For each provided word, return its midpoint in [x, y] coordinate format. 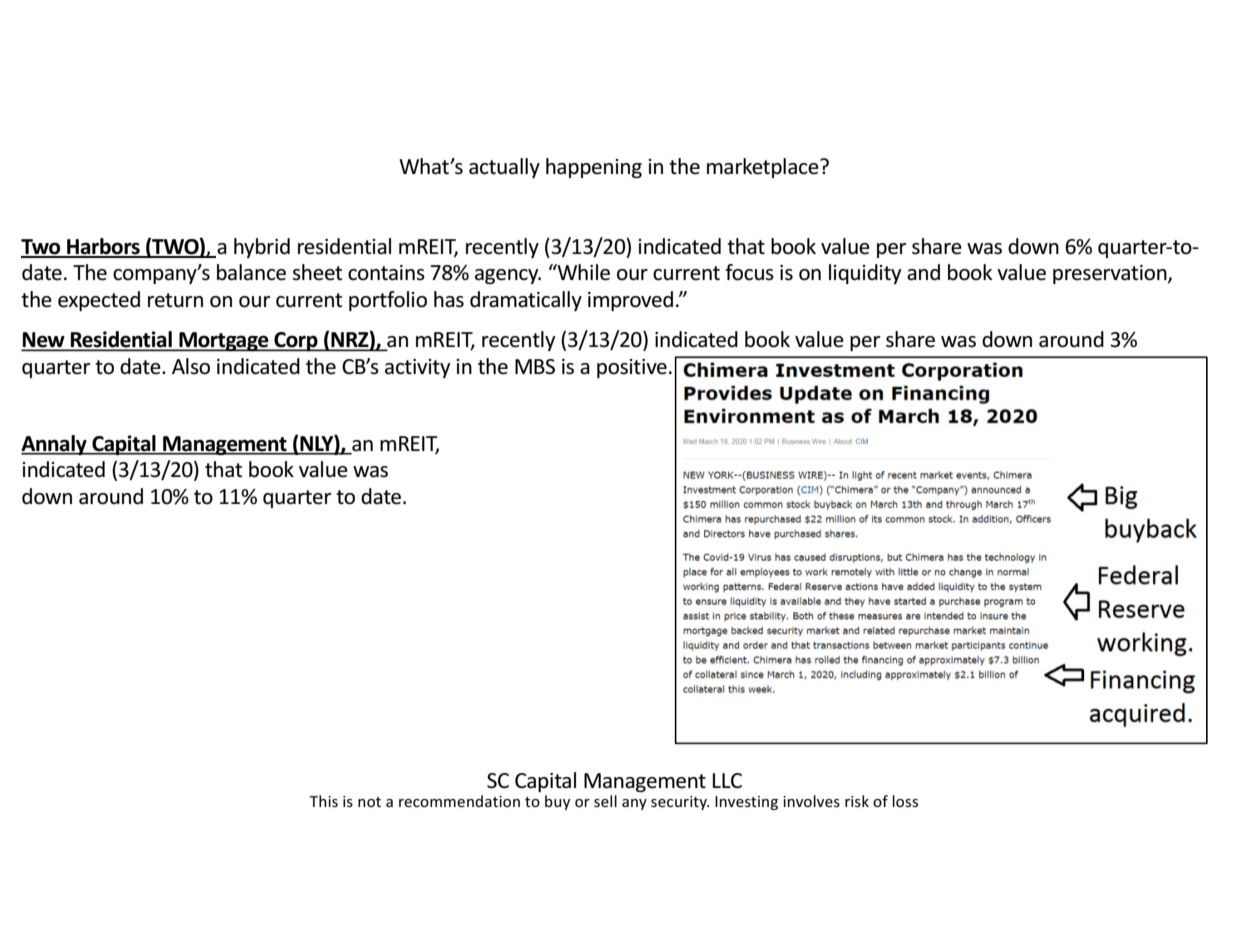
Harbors [103, 247]
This [323, 801]
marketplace [764, 168]
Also [191, 366]
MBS [535, 367]
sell [605, 801]
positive [632, 368]
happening [594, 168]
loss [905, 801]
